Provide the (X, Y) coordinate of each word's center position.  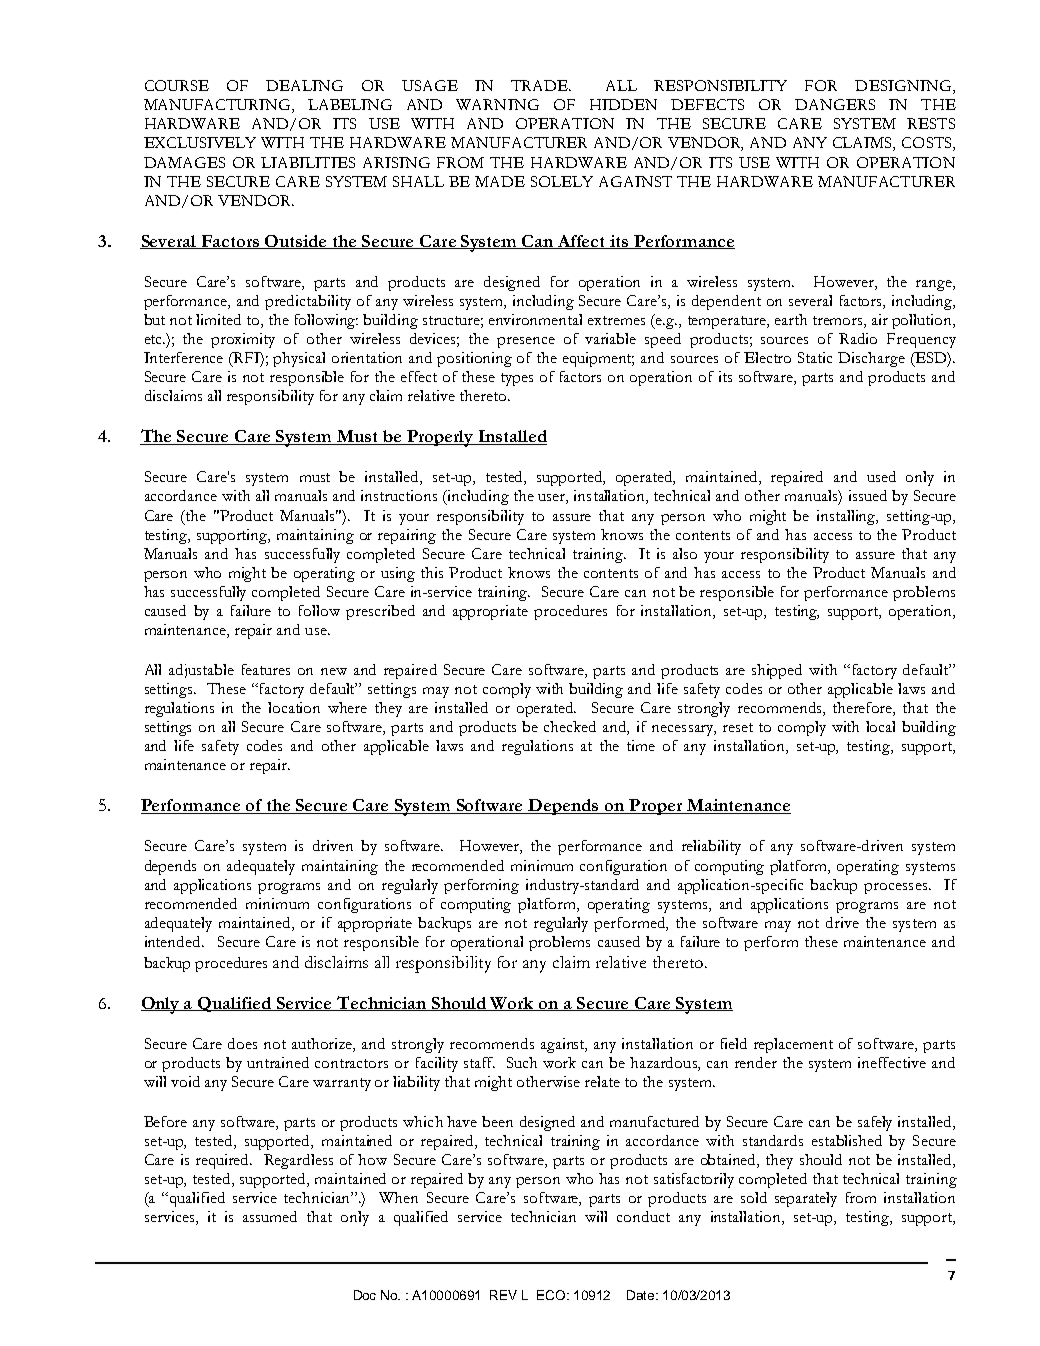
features (266, 669)
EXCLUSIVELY (200, 142)
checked (570, 726)
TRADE (540, 85)
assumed (270, 1216)
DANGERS (835, 104)
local (880, 726)
